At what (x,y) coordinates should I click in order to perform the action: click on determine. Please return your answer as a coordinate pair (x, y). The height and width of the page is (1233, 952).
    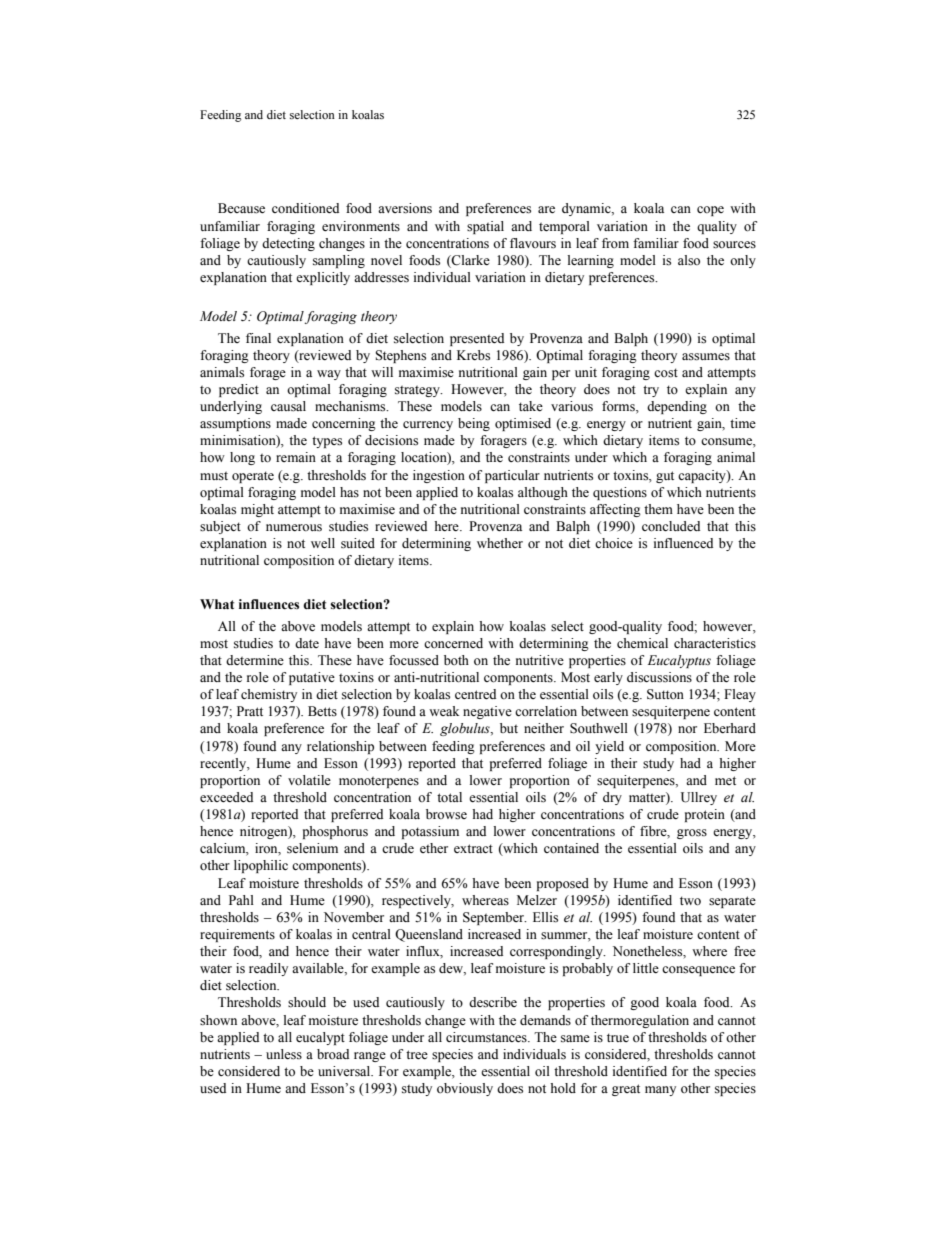
    Looking at the image, I should click on (255, 660).
